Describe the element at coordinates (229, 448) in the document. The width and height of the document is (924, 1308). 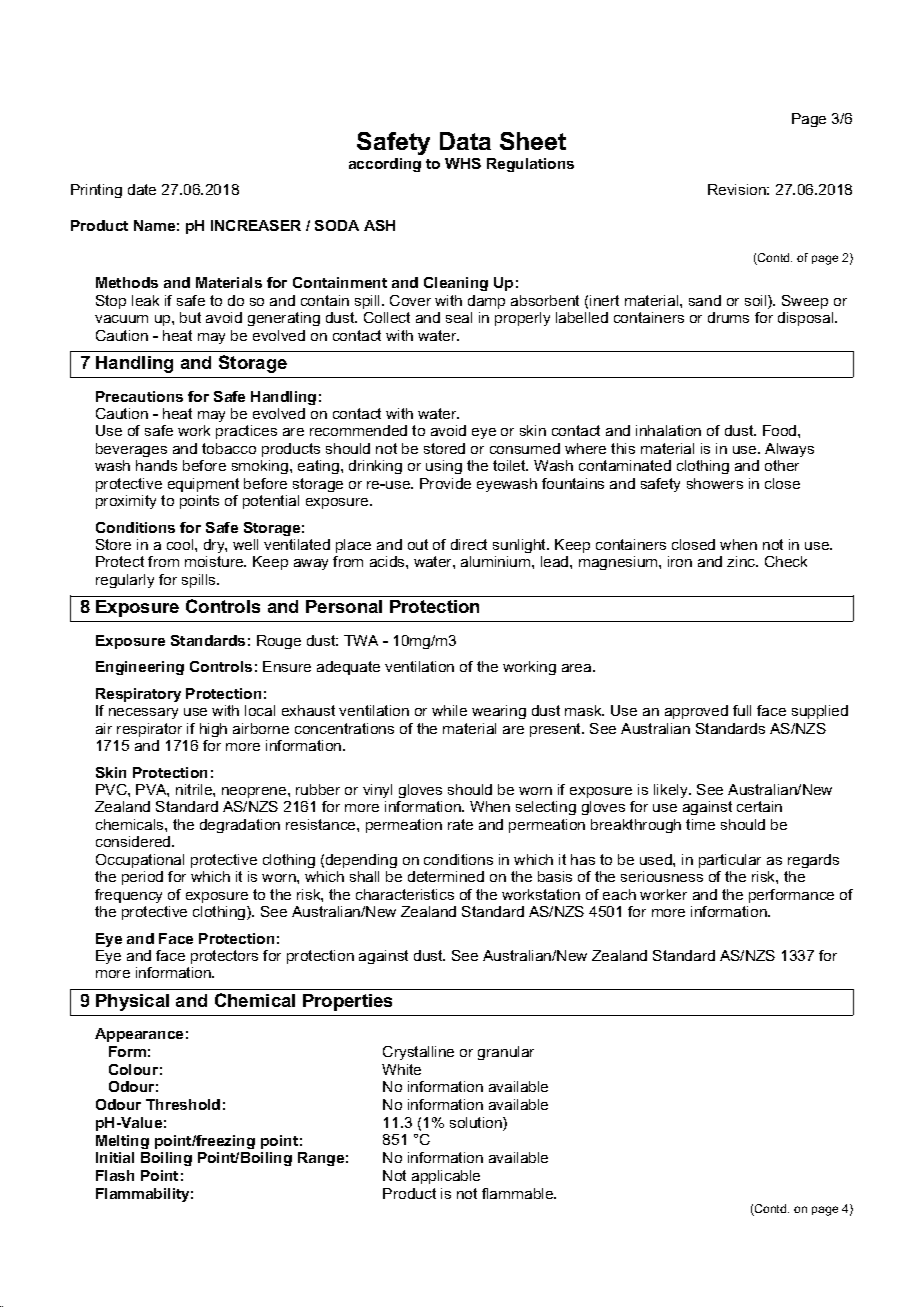
I see `tobacco` at that location.
